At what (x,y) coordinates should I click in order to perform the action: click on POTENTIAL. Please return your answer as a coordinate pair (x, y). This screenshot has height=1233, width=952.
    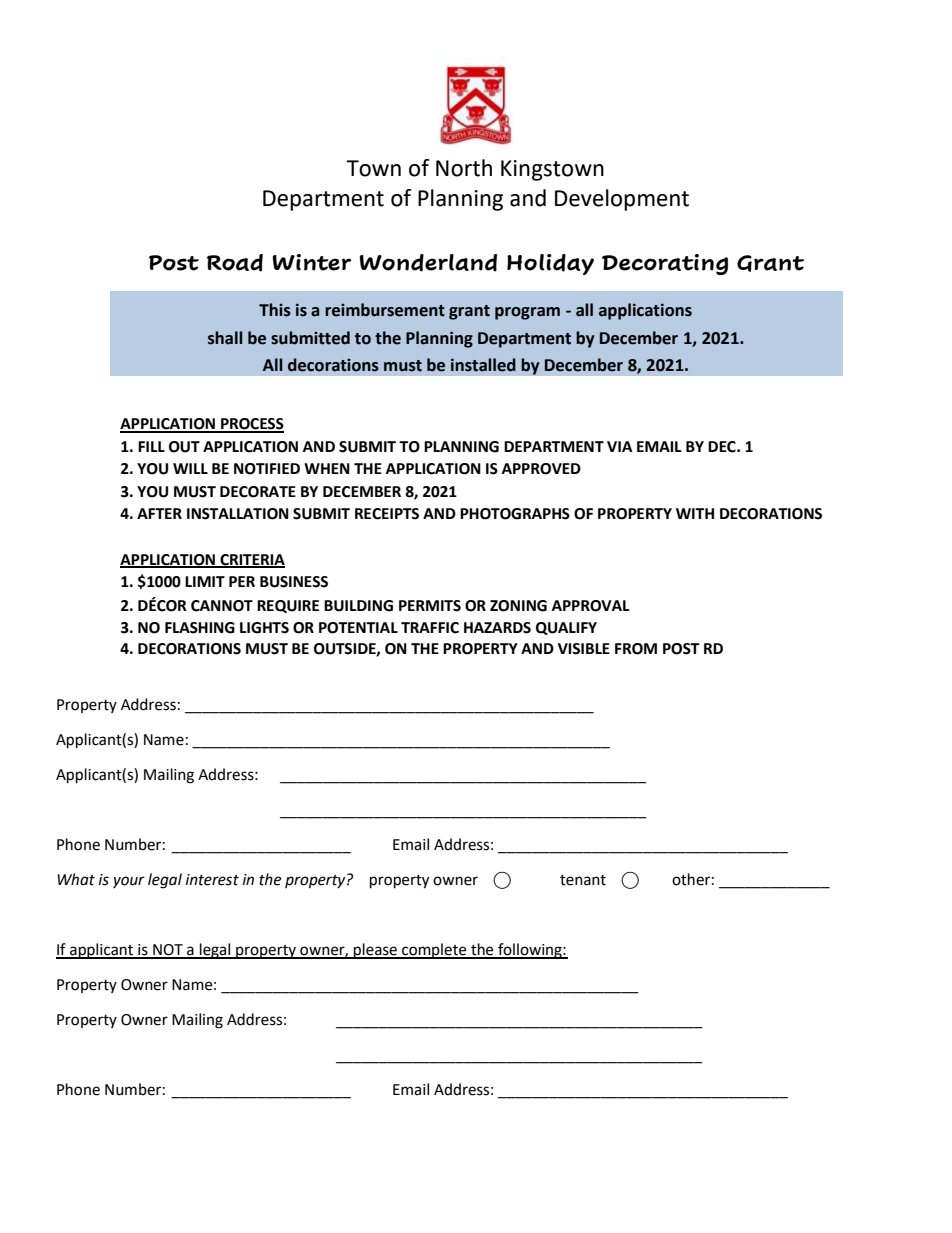
    Looking at the image, I should click on (358, 628).
